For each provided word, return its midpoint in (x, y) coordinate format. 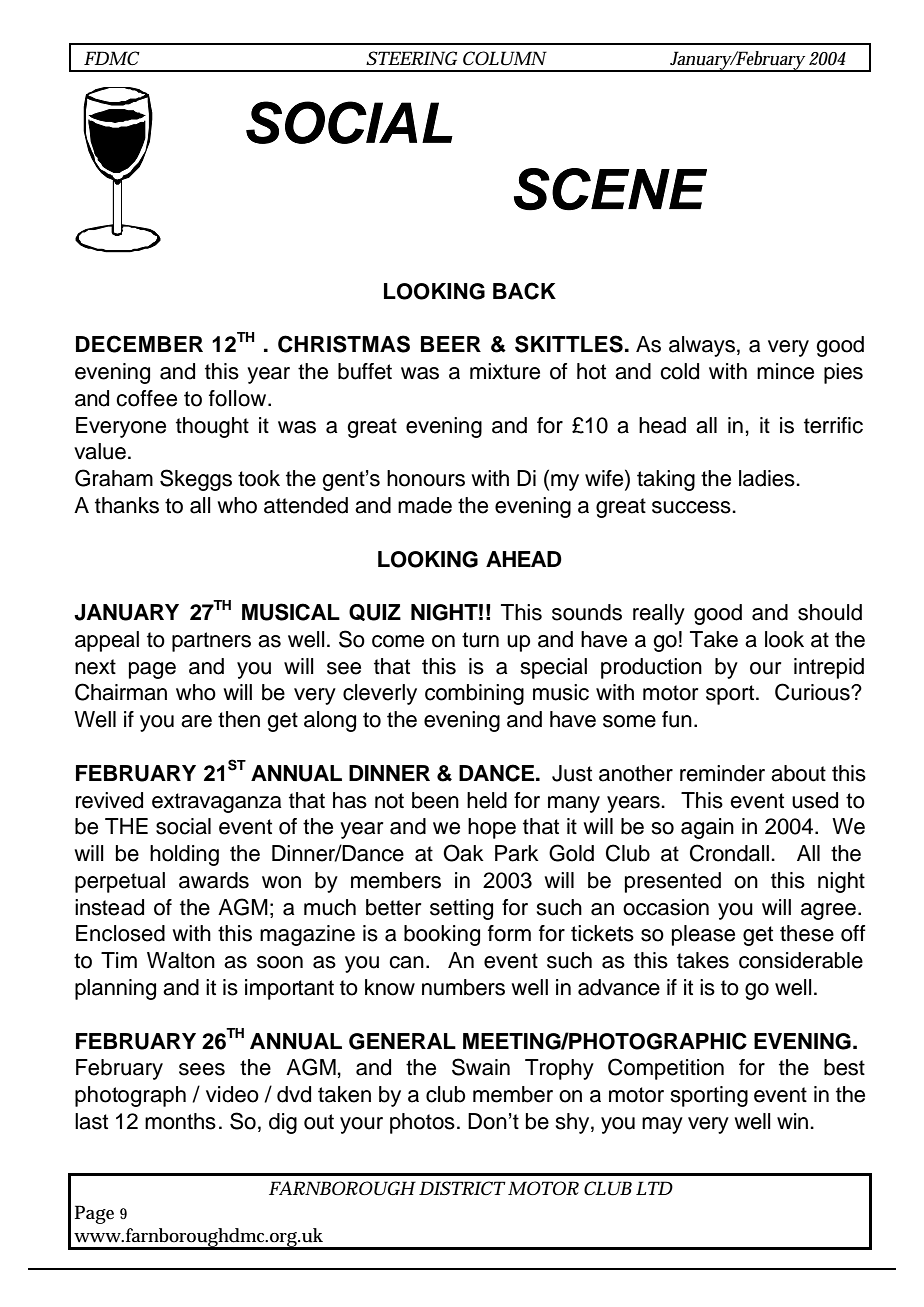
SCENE (610, 189)
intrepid (829, 668)
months (180, 1121)
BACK (524, 291)
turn (480, 640)
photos (422, 1123)
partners (211, 642)
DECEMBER (139, 344)
